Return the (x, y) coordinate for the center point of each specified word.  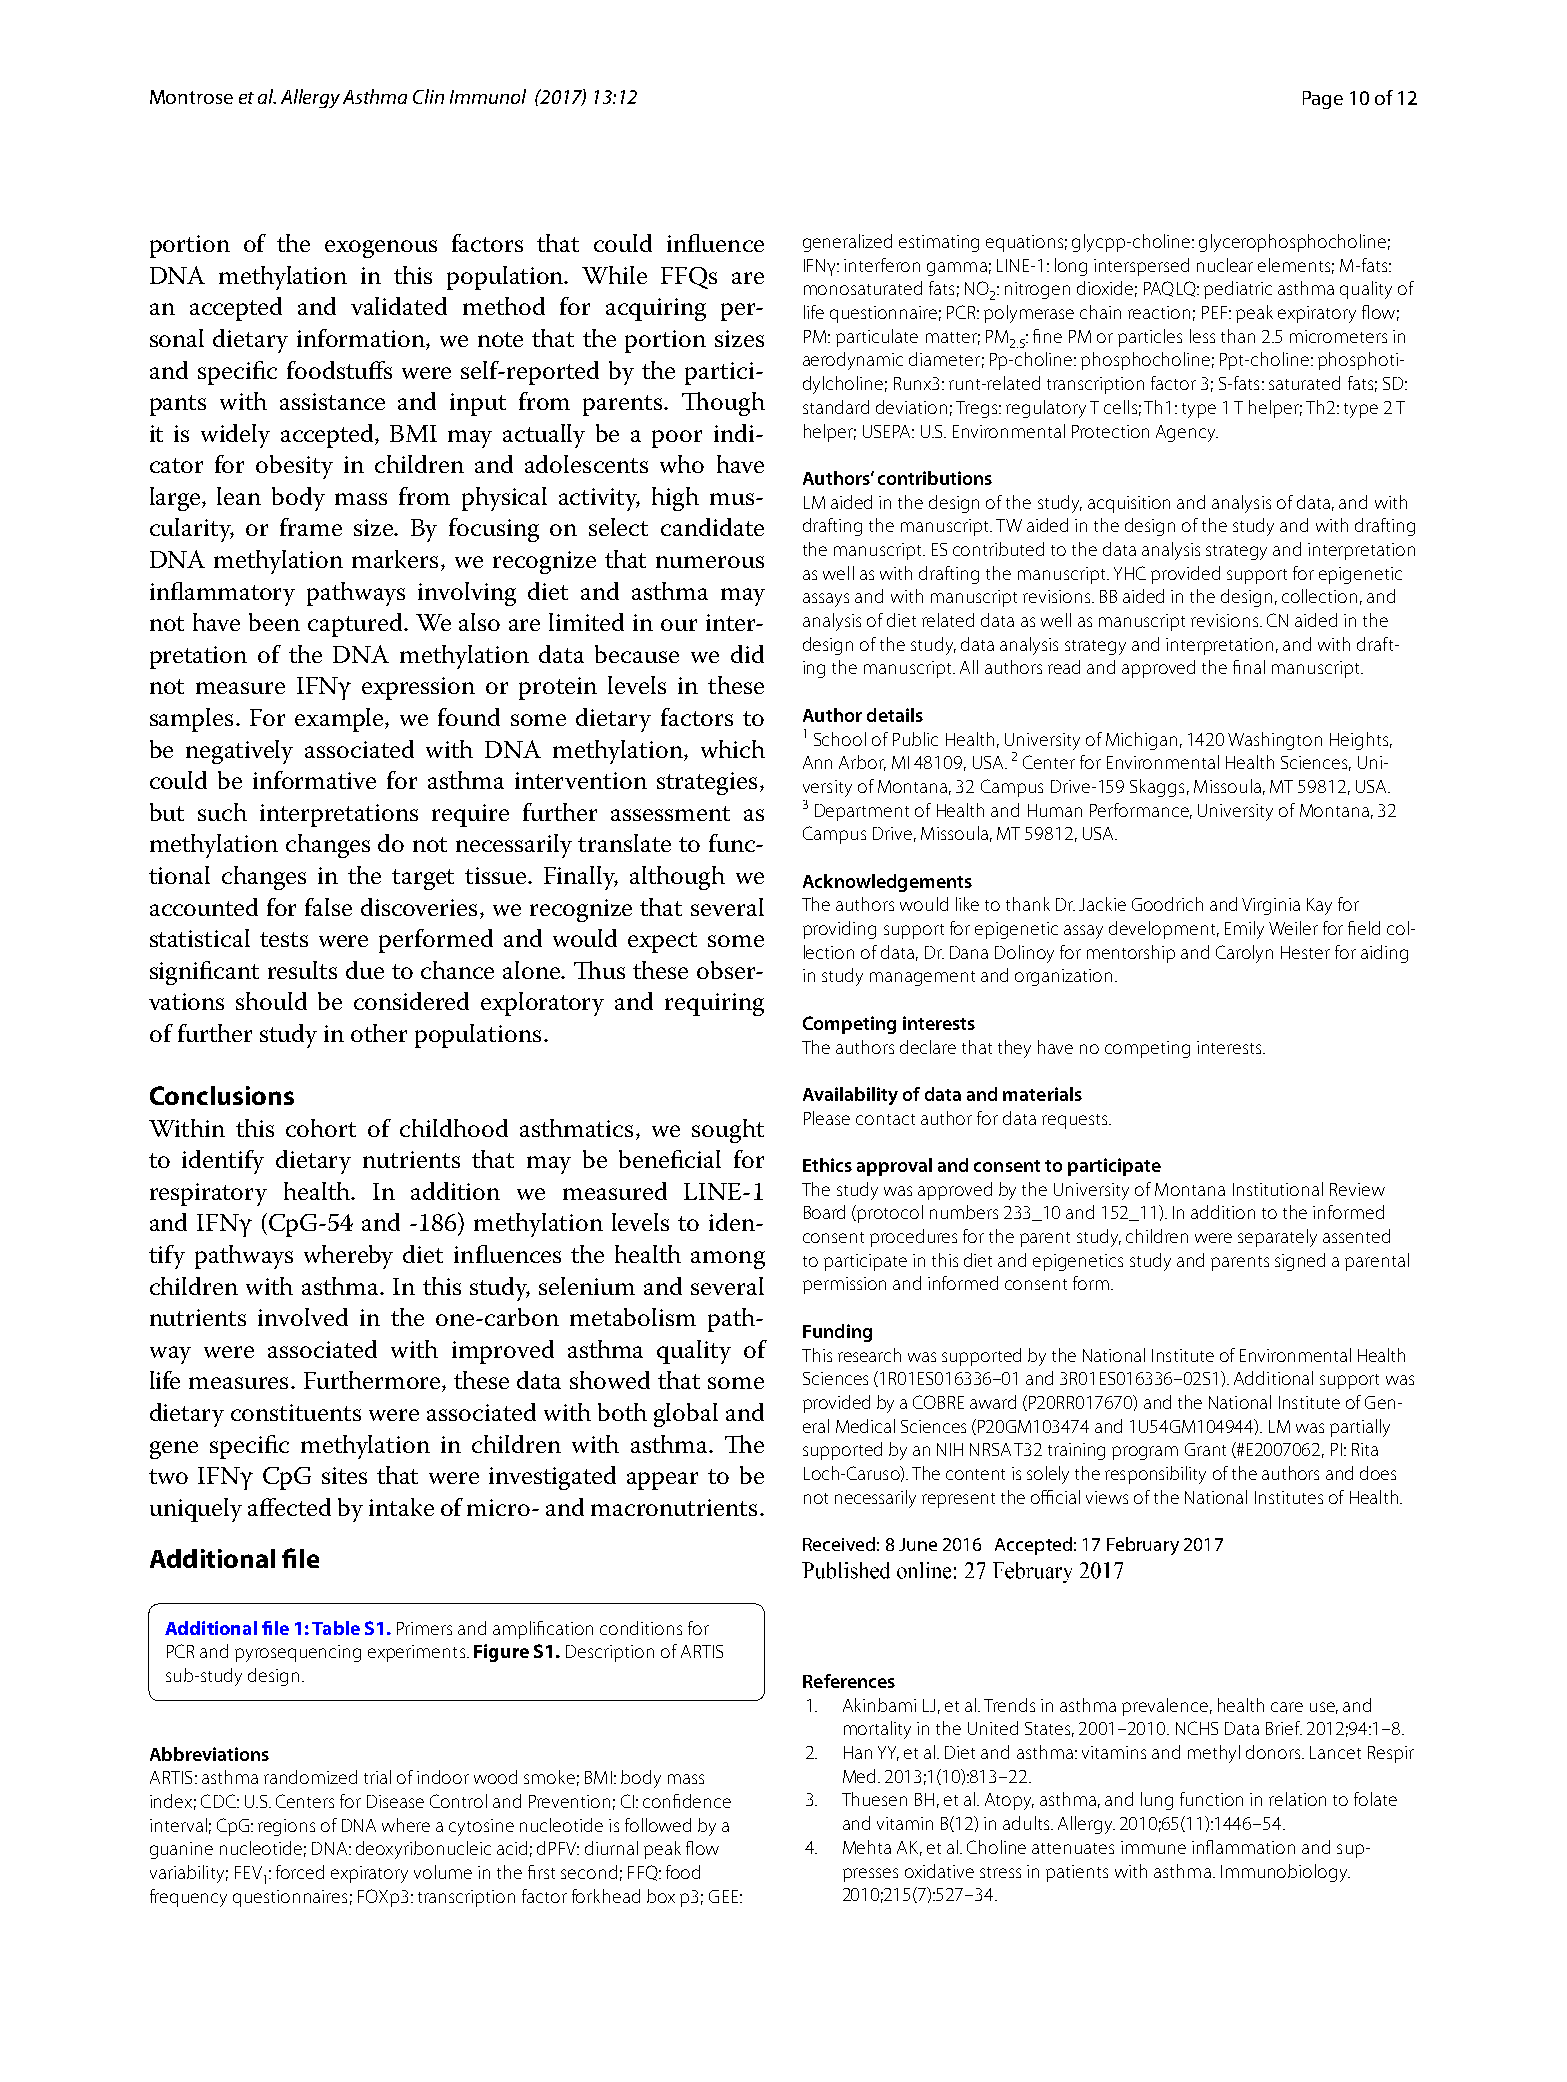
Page (1323, 100)
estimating (939, 243)
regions (286, 1827)
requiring (714, 1004)
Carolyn (1244, 954)
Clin (428, 96)
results (302, 970)
